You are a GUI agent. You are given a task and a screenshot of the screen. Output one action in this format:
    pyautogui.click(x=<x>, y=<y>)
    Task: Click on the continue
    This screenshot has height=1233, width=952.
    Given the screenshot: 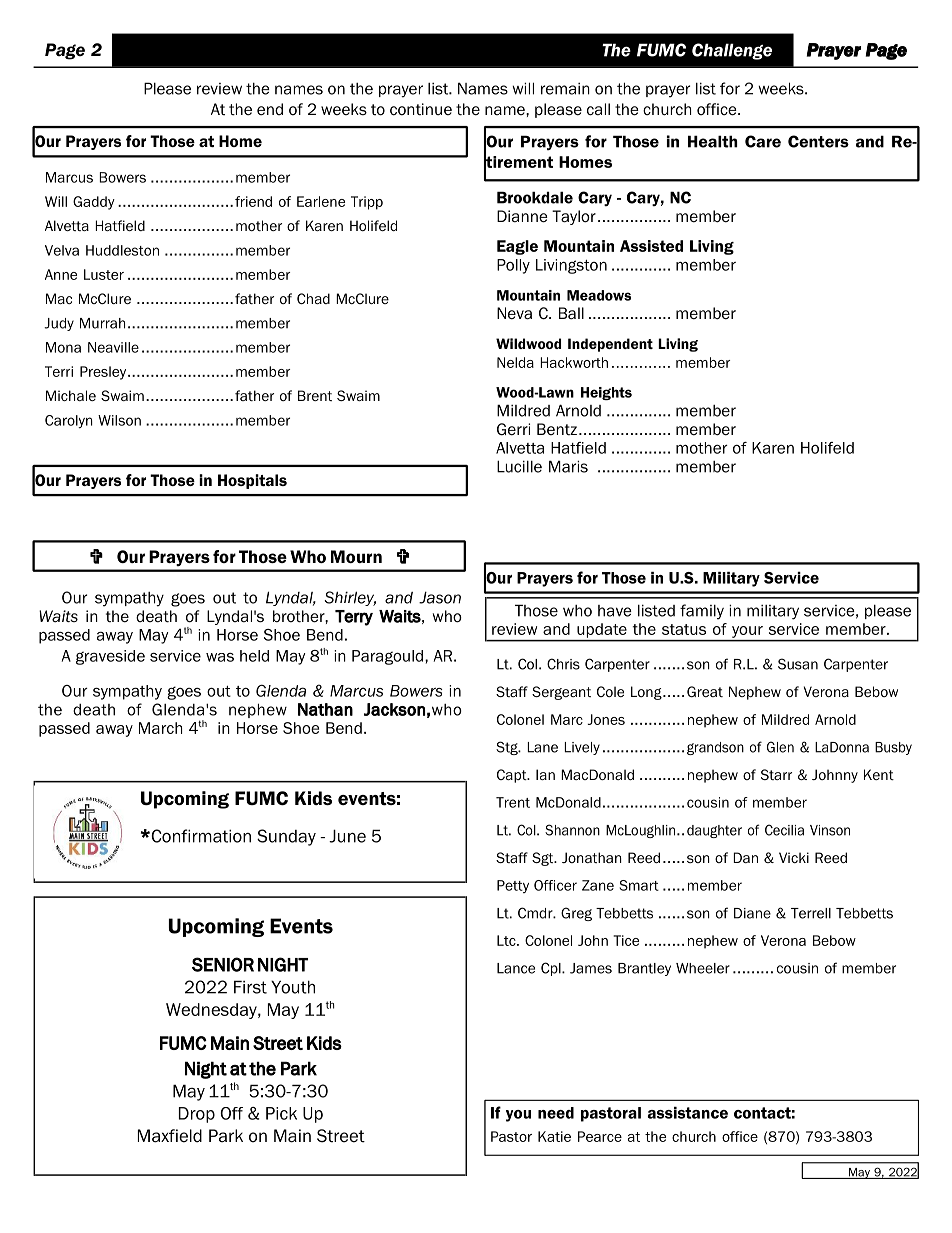 What is the action you would take?
    pyautogui.click(x=421, y=109)
